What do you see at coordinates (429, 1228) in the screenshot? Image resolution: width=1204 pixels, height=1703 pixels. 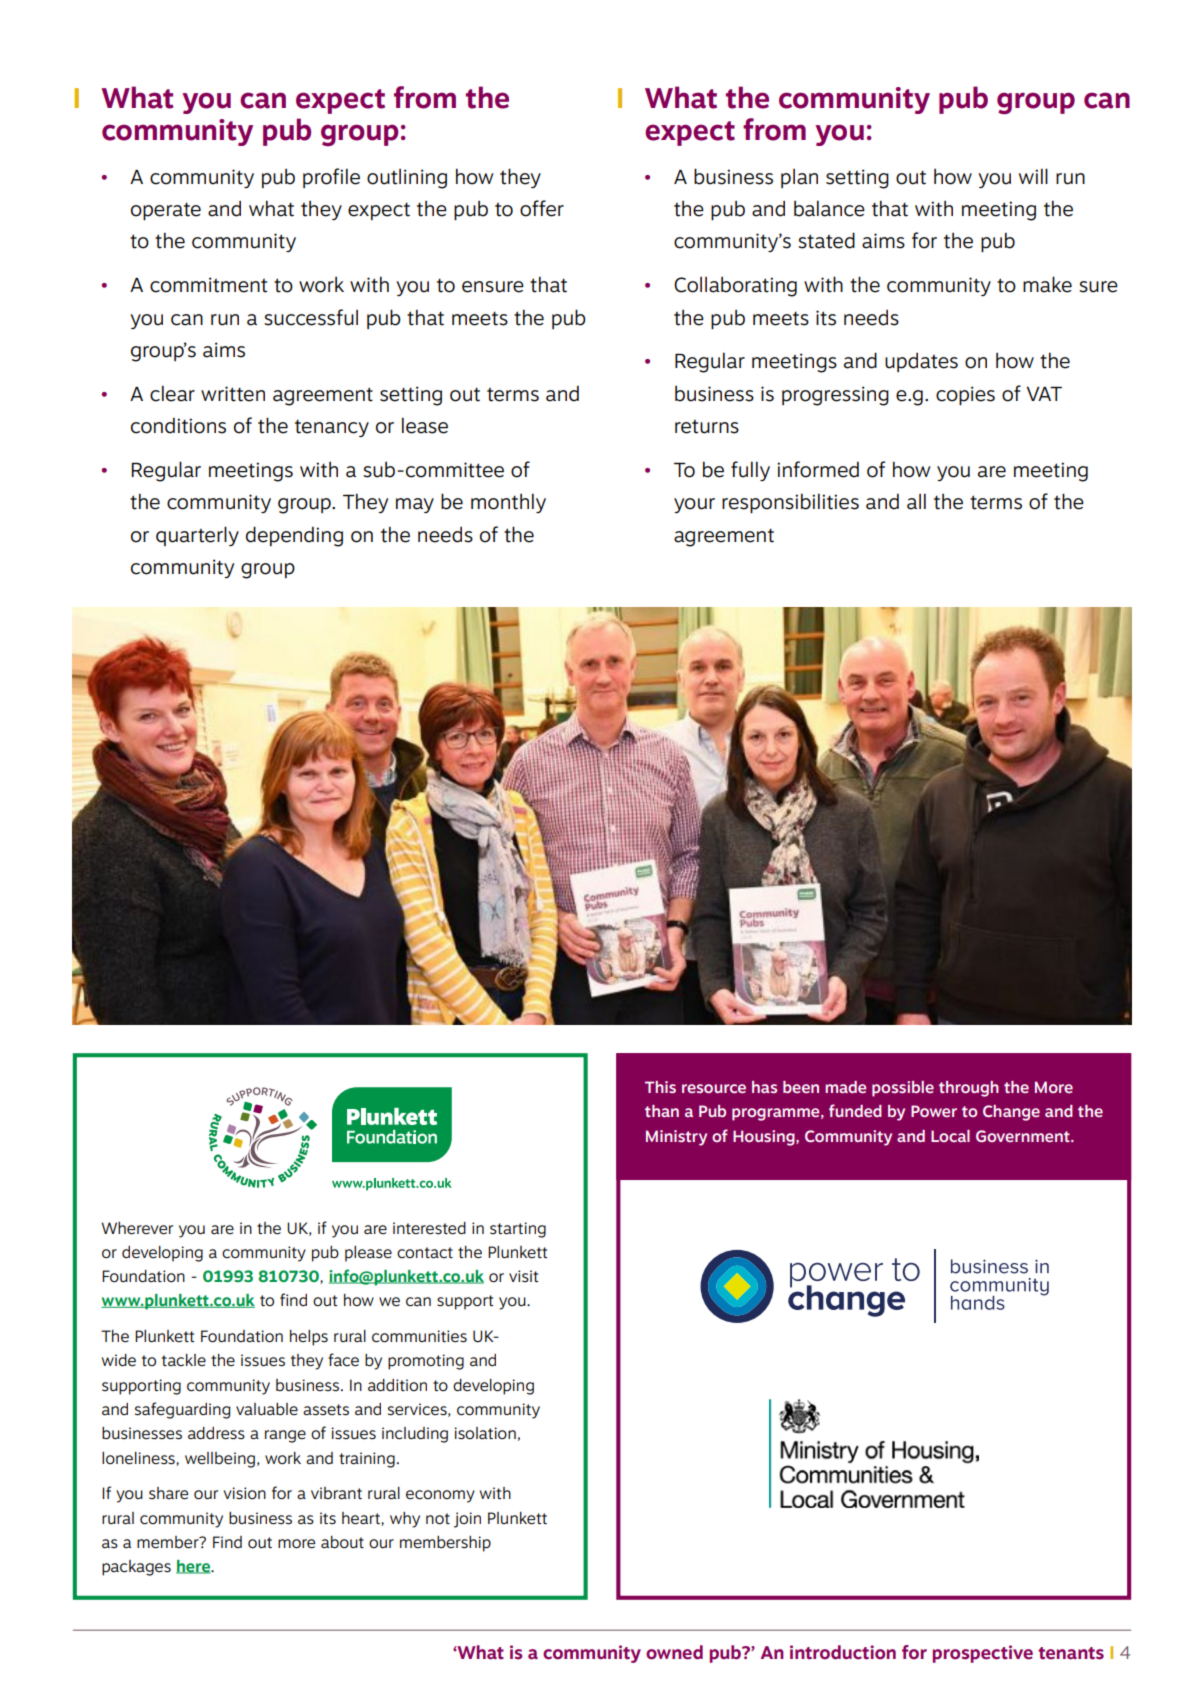 I see `interested` at bounding box center [429, 1228].
